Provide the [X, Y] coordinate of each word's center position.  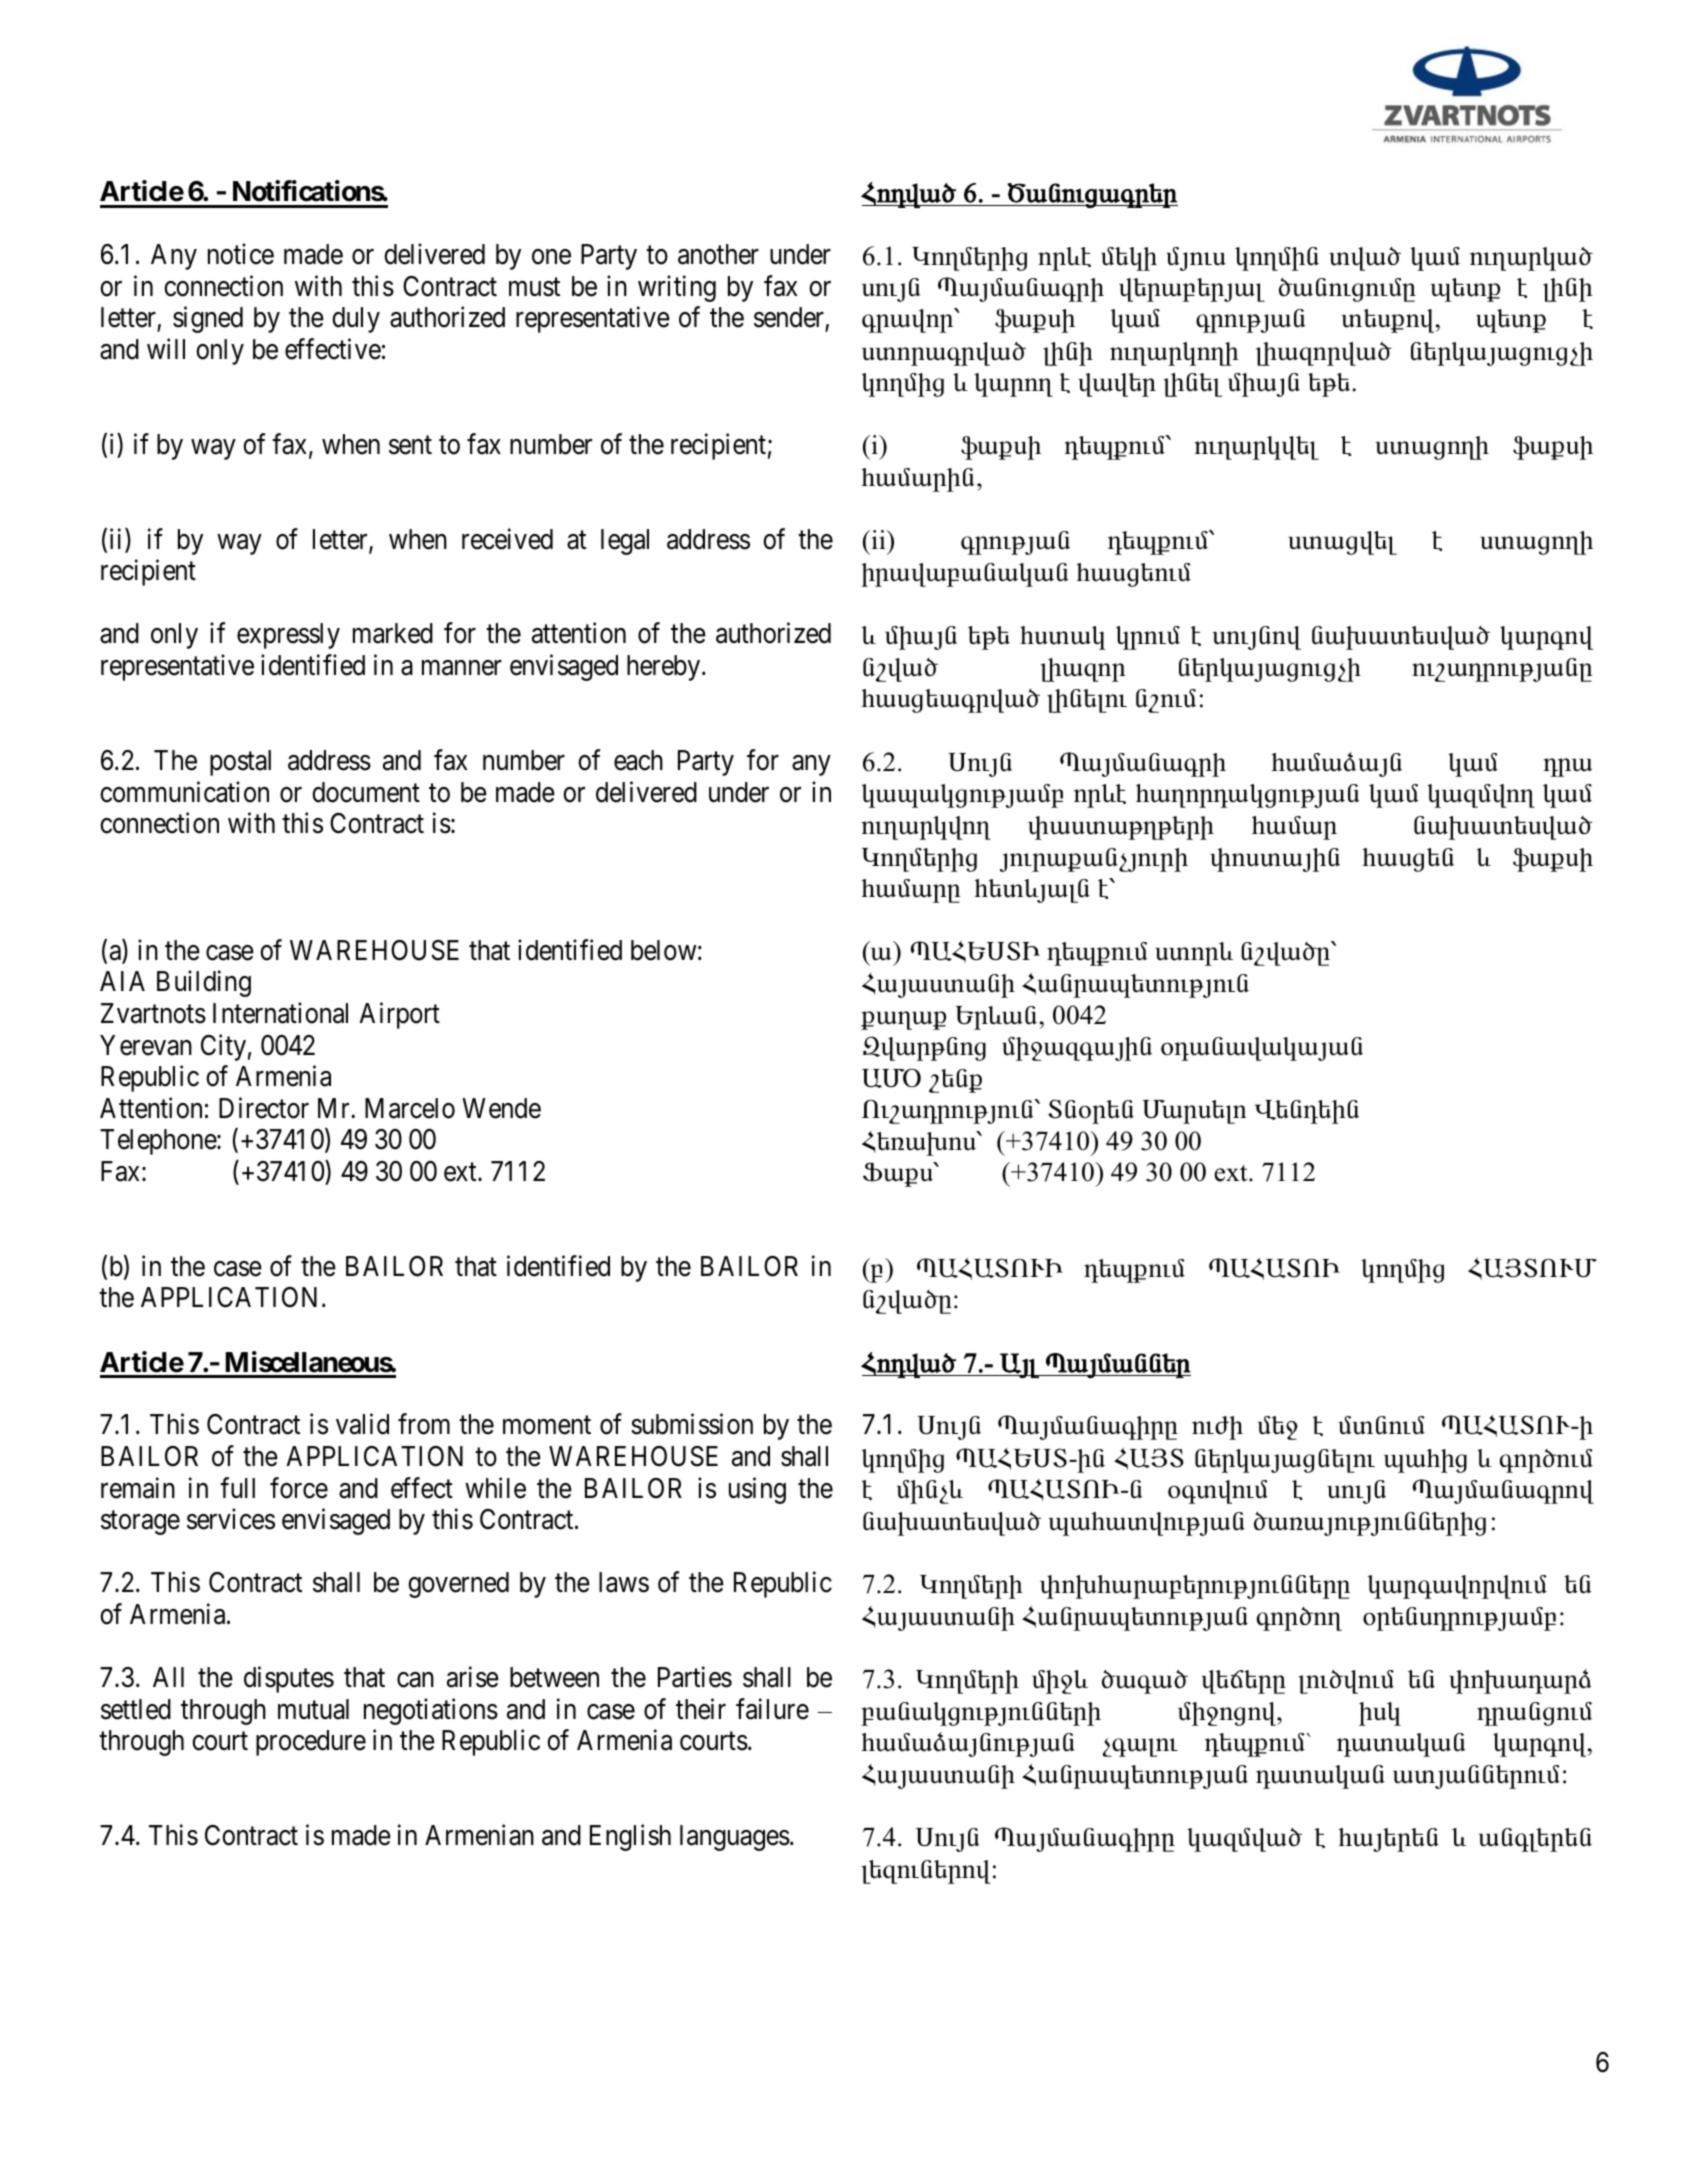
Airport [399, 1015]
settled [136, 1709]
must [534, 287]
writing [677, 288]
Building [204, 984]
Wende [501, 1108]
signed [208, 320]
